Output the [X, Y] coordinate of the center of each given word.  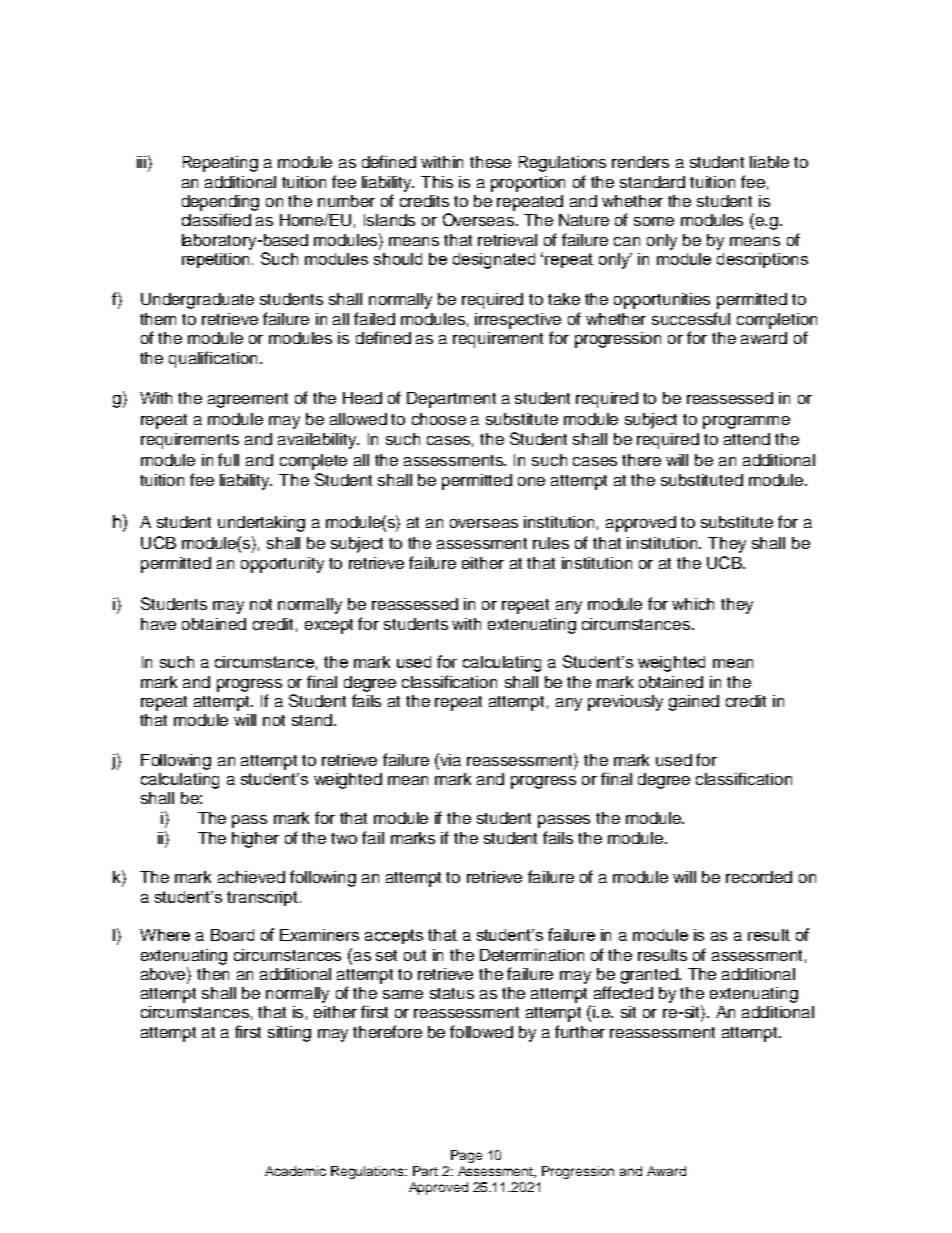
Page [466, 1156]
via [450, 760]
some [654, 221]
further [580, 1031]
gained [694, 703]
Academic [295, 1171]
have [158, 624]
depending [220, 203]
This [437, 182]
